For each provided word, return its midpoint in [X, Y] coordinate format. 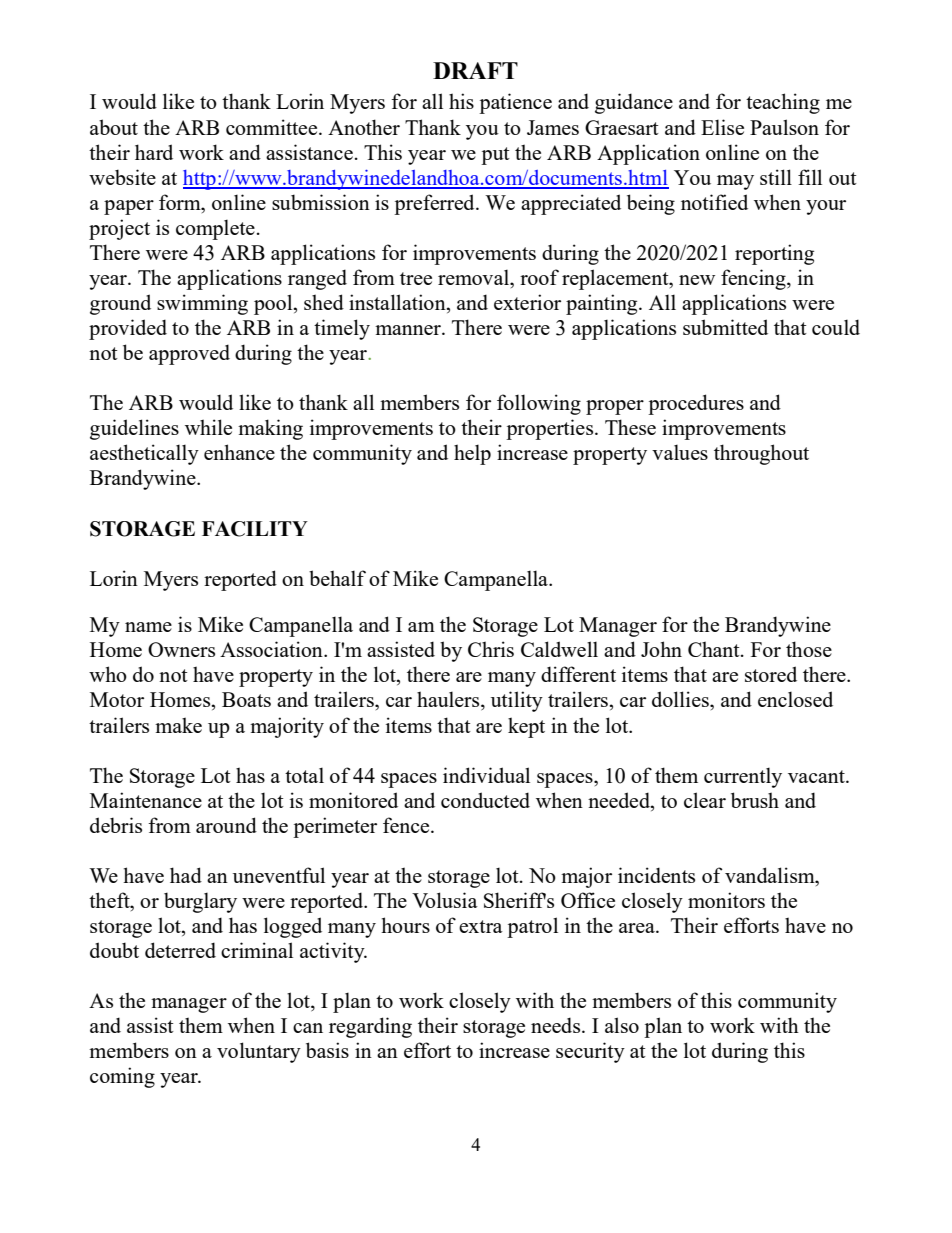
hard [154, 152]
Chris [491, 649]
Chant [715, 649]
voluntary [259, 1052]
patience [515, 103]
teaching [783, 103]
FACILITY [255, 529]
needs [557, 1025]
